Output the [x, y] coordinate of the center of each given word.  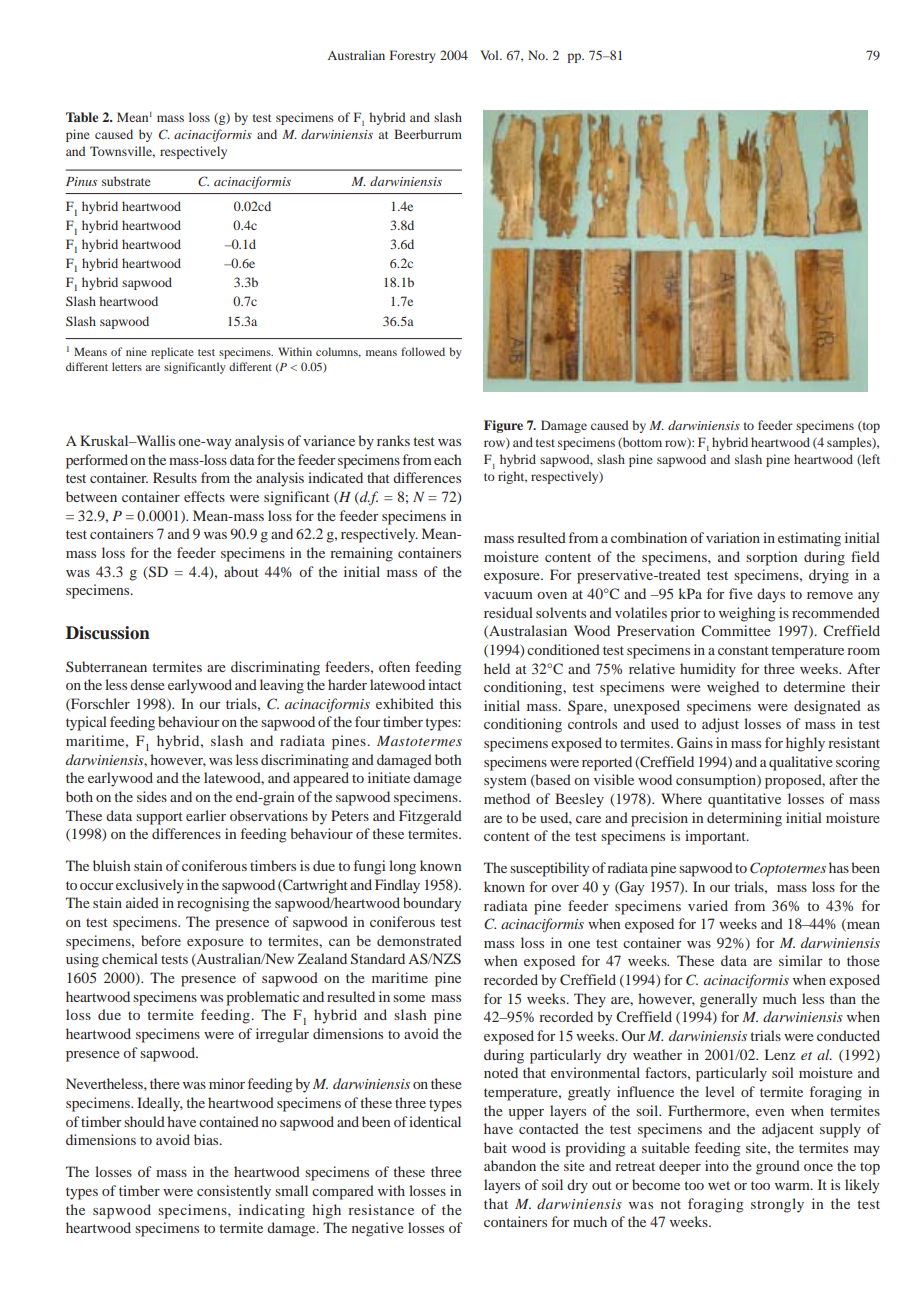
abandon [510, 1165]
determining [744, 819]
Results [175, 477]
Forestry [412, 56]
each [448, 459]
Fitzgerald [430, 817]
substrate [126, 181]
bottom [641, 443]
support [159, 818]
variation [733, 537]
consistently [234, 1192]
